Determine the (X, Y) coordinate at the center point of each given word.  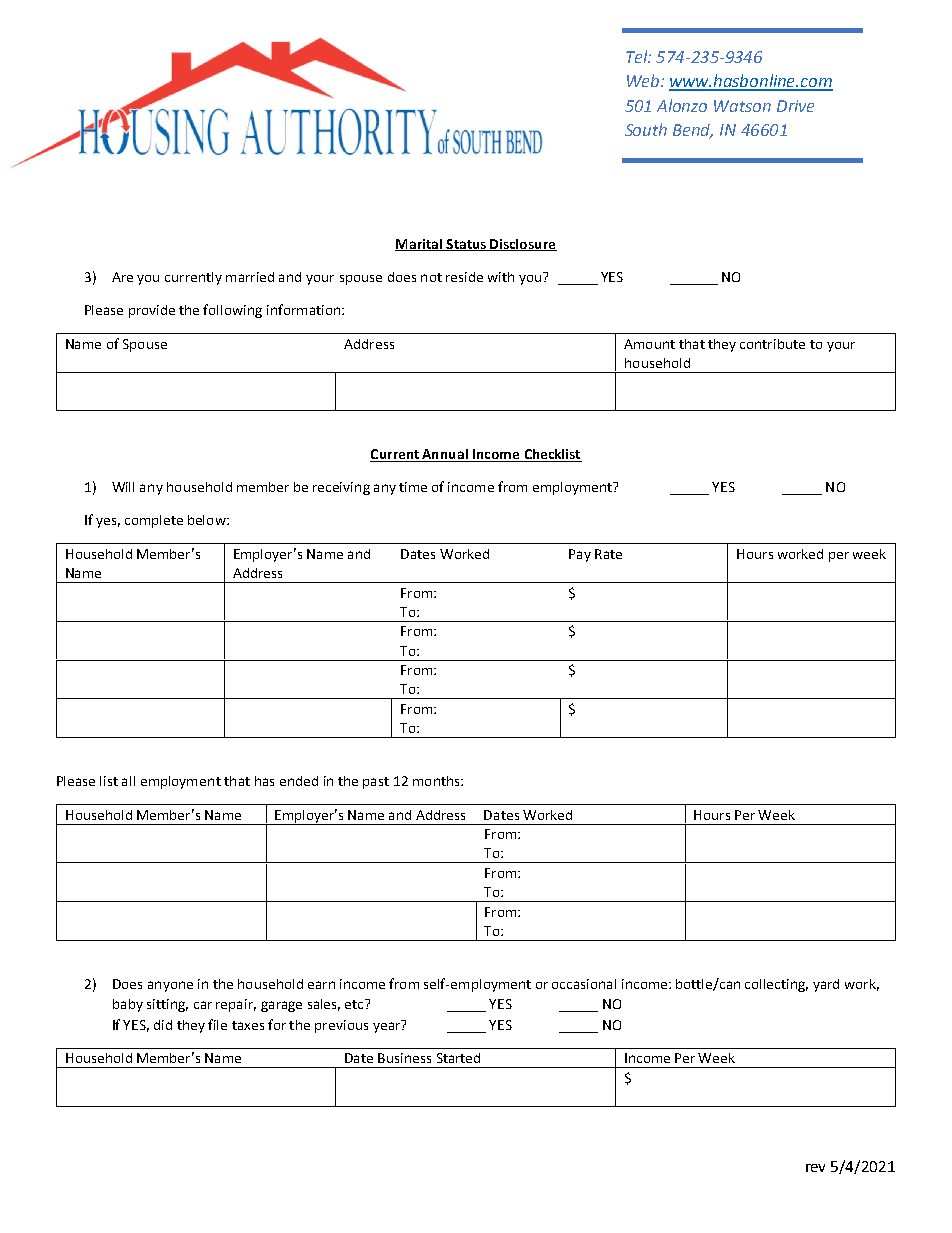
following (232, 311)
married (250, 277)
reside (464, 277)
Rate (608, 554)
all (128, 781)
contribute (772, 344)
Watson (742, 106)
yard (826, 985)
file (217, 1024)
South (646, 129)
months (437, 781)
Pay (580, 555)
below (208, 520)
